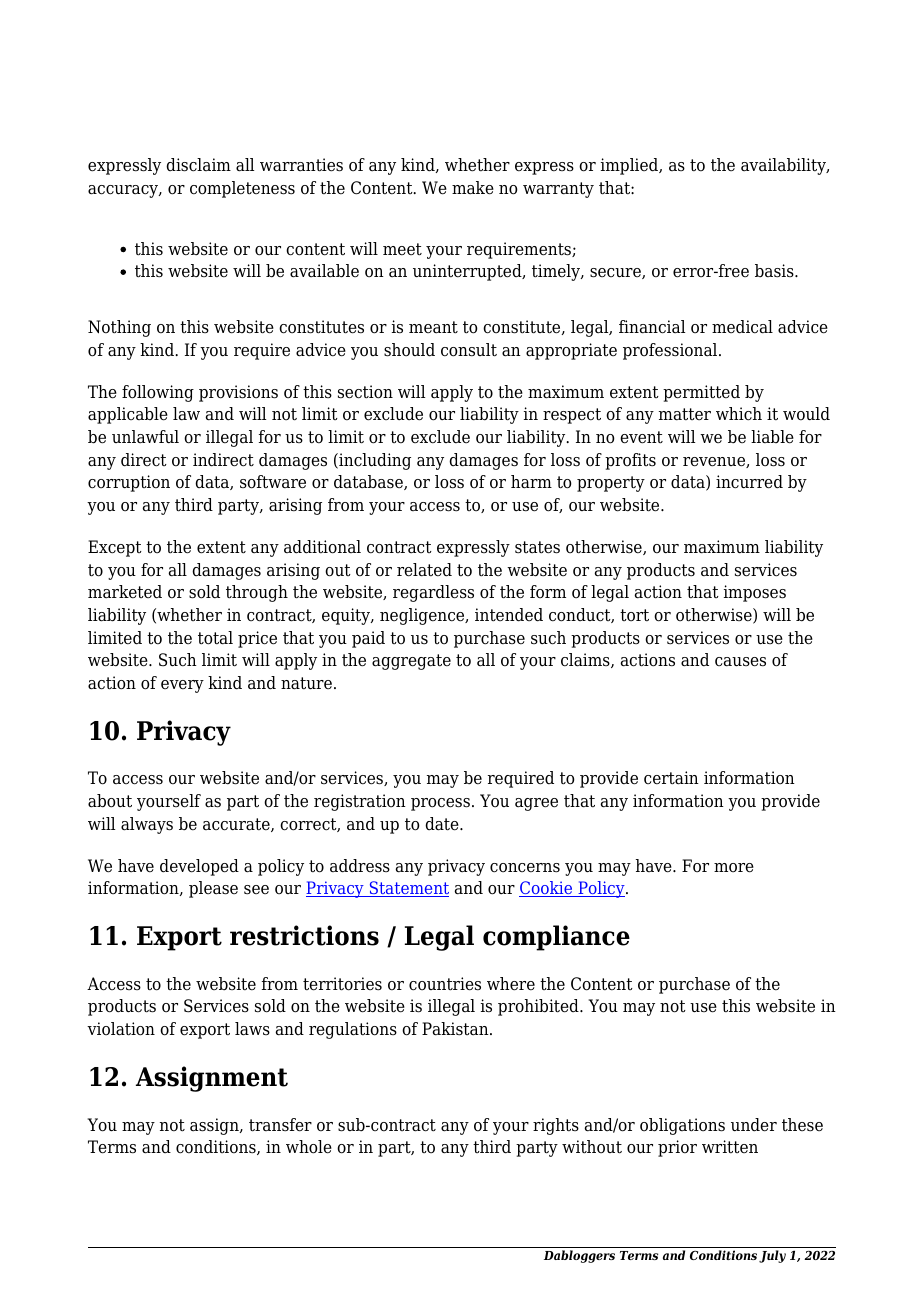 The width and height of the screenshot is (924, 1308). I want to click on Except, so click(115, 548).
